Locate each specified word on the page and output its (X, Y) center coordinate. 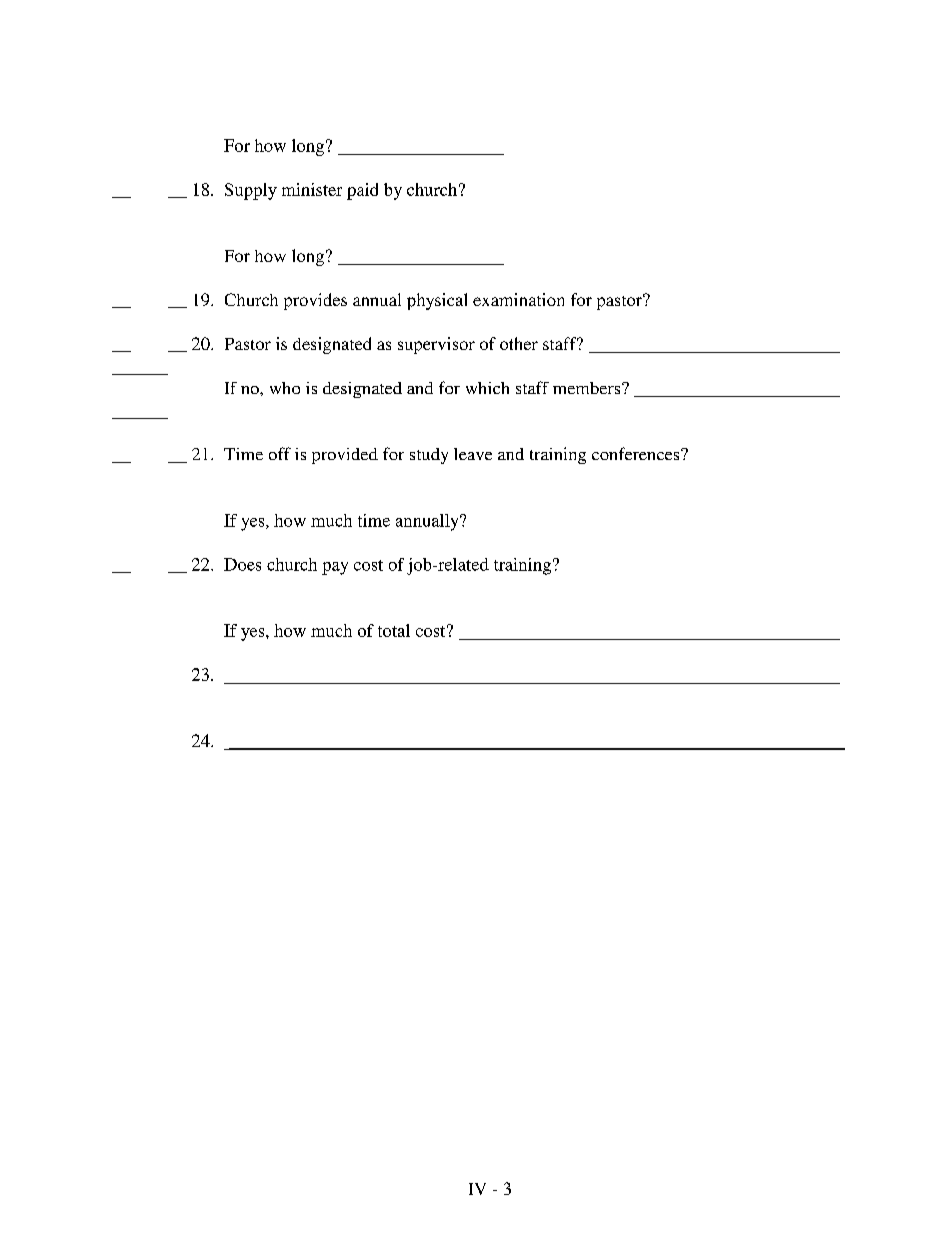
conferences (637, 453)
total (394, 630)
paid (362, 191)
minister (312, 189)
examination (518, 299)
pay (335, 568)
